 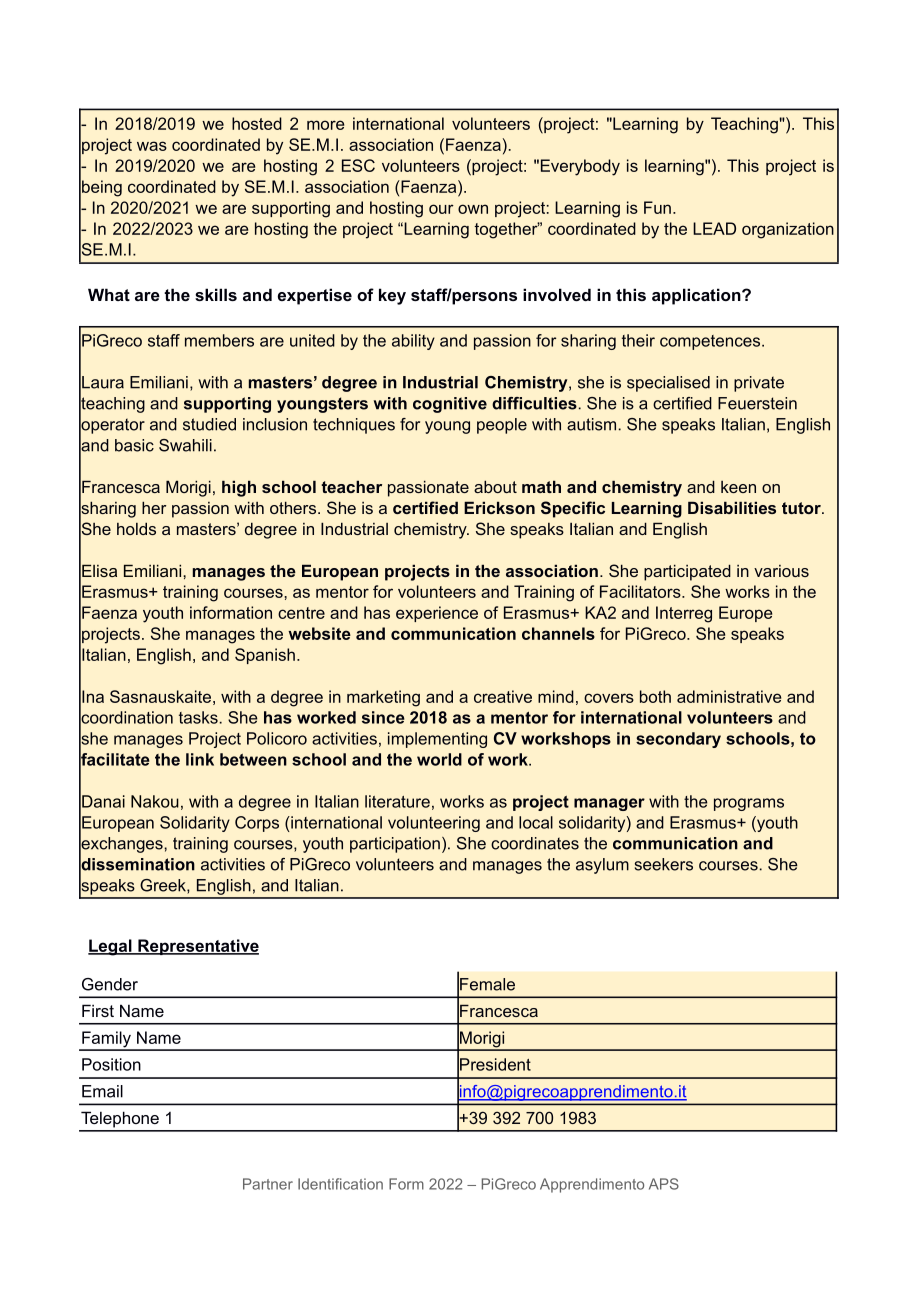 What do you see at coordinates (268, 1184) in the screenshot?
I see `Partner` at bounding box center [268, 1184].
